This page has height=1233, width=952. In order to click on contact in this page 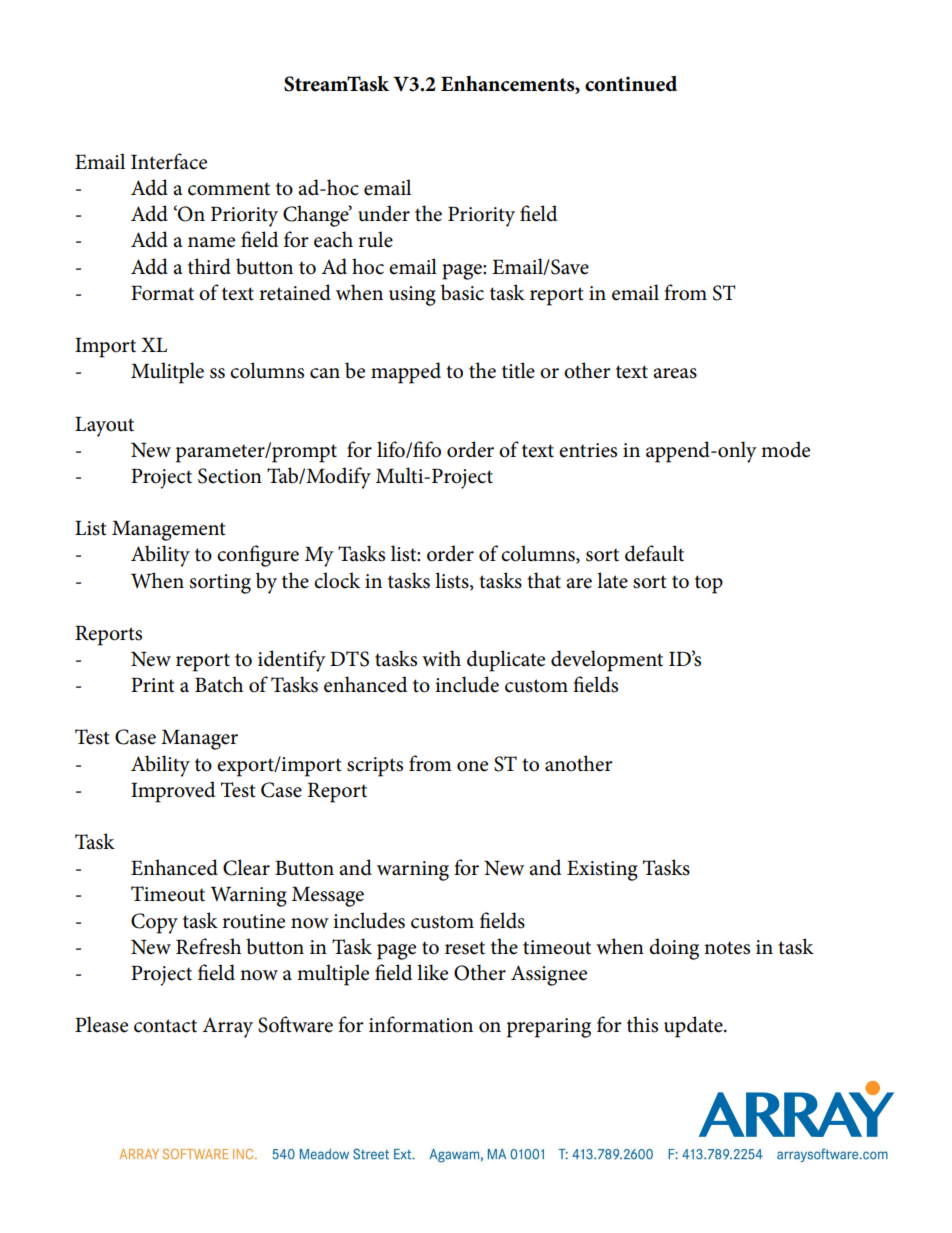, I will do `click(165, 1026)`.
